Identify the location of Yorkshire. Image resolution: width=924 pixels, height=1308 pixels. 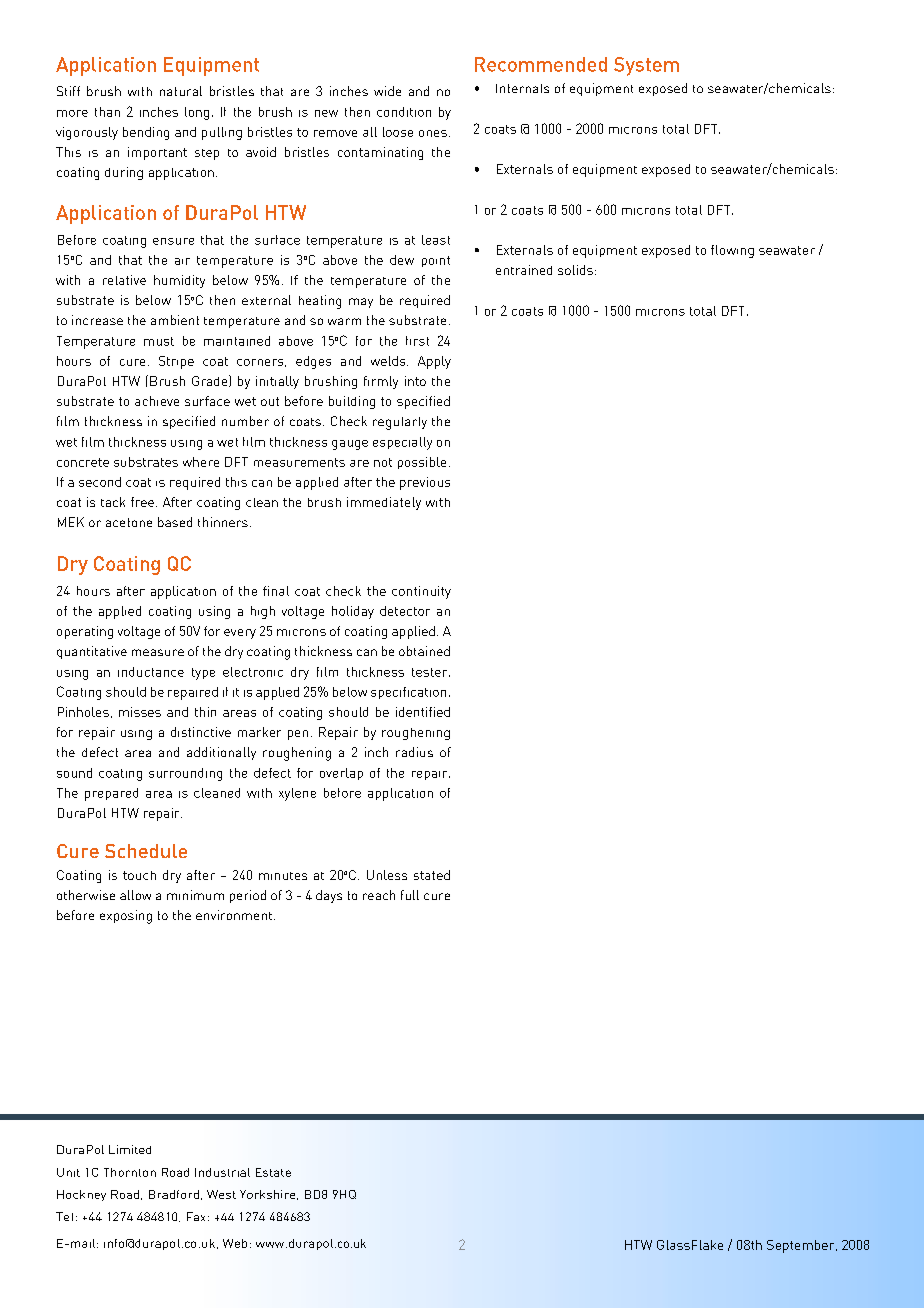
(269, 1195).
